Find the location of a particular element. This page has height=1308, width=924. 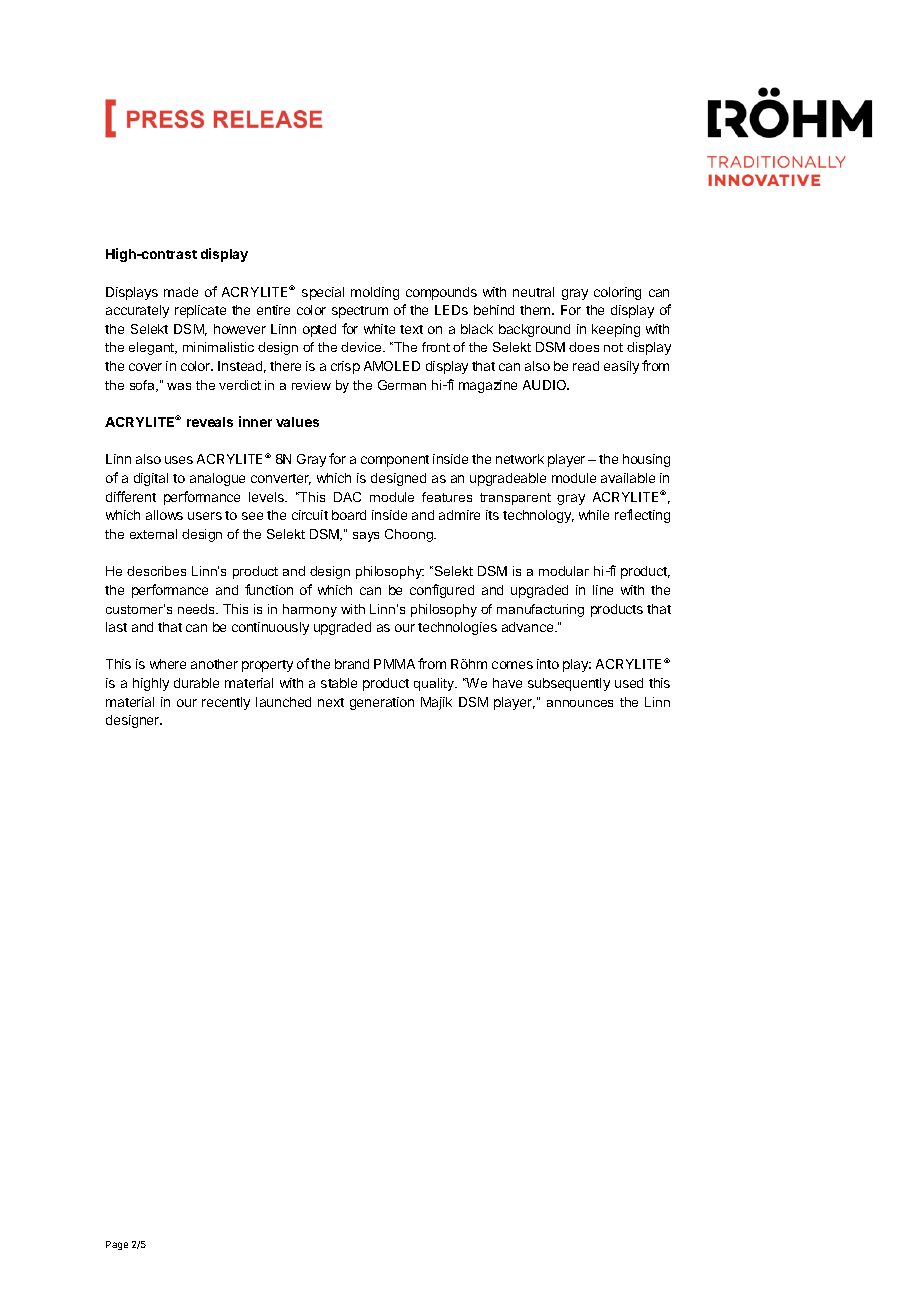

says is located at coordinates (366, 537).
